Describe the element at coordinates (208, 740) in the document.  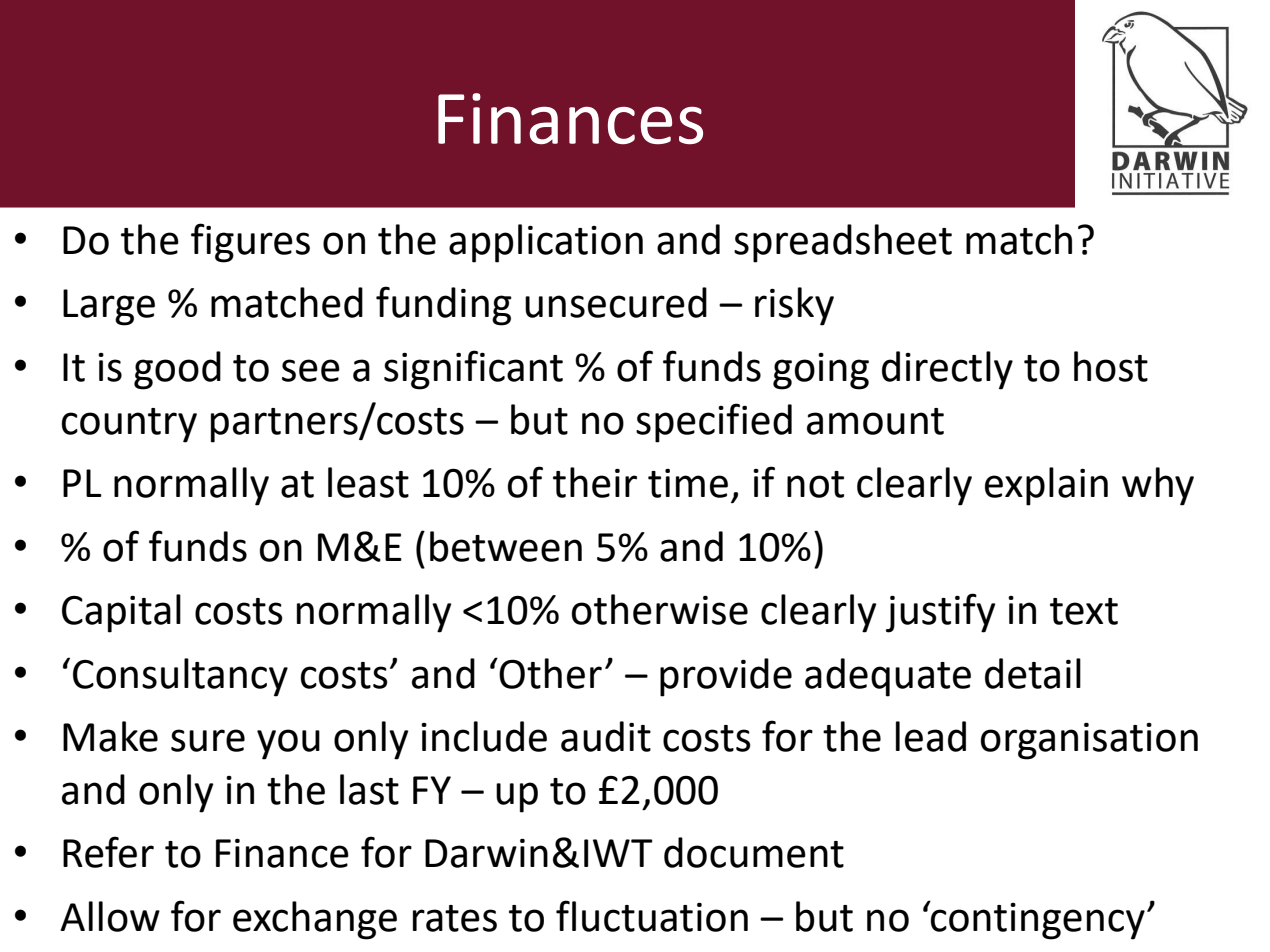
I see `sure` at that location.
